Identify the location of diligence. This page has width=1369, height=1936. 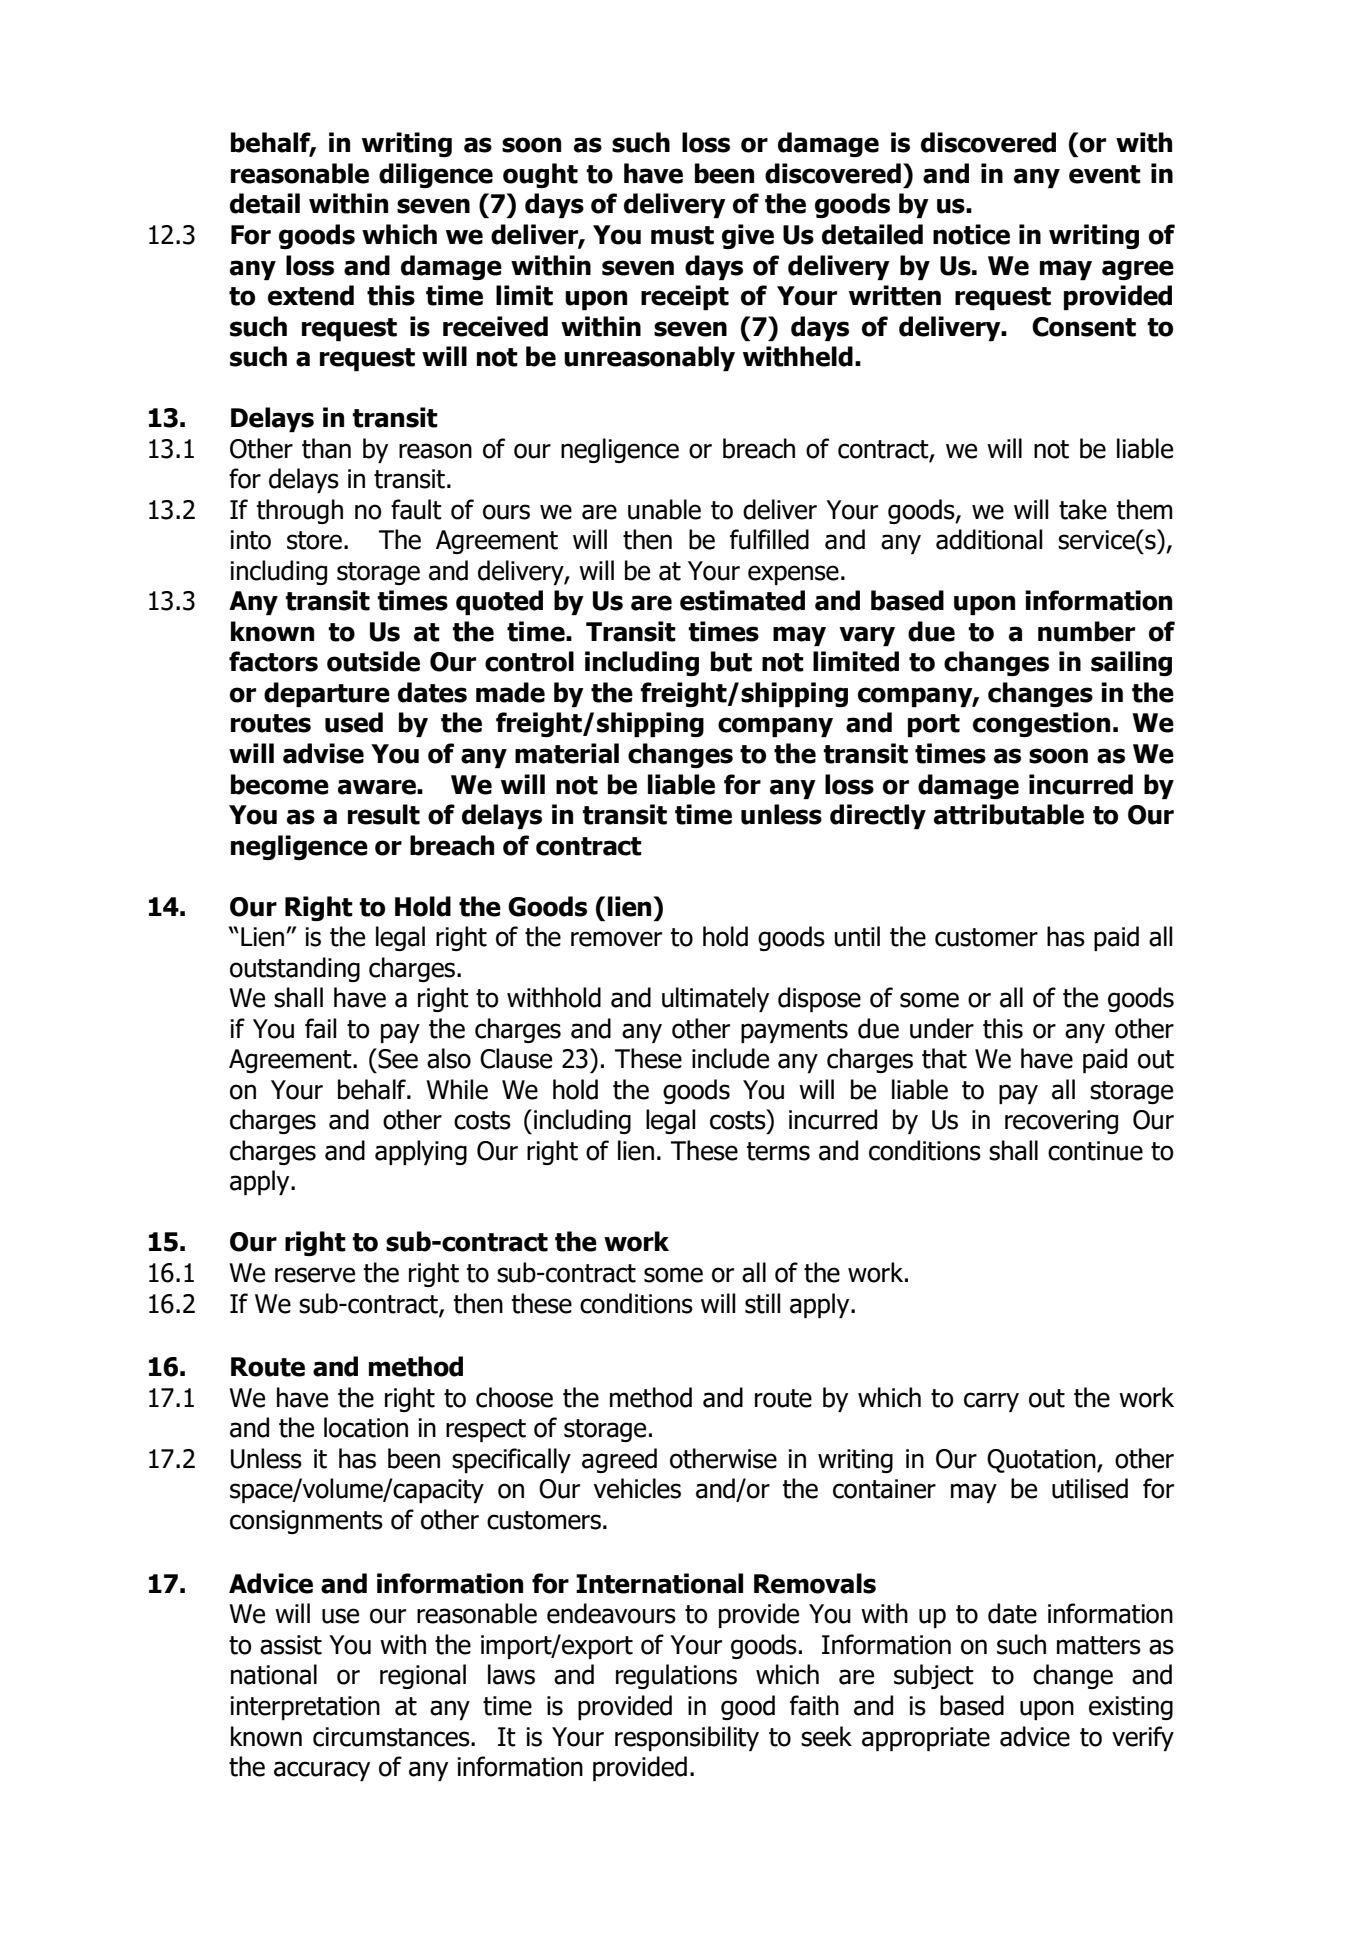
(436, 175).
